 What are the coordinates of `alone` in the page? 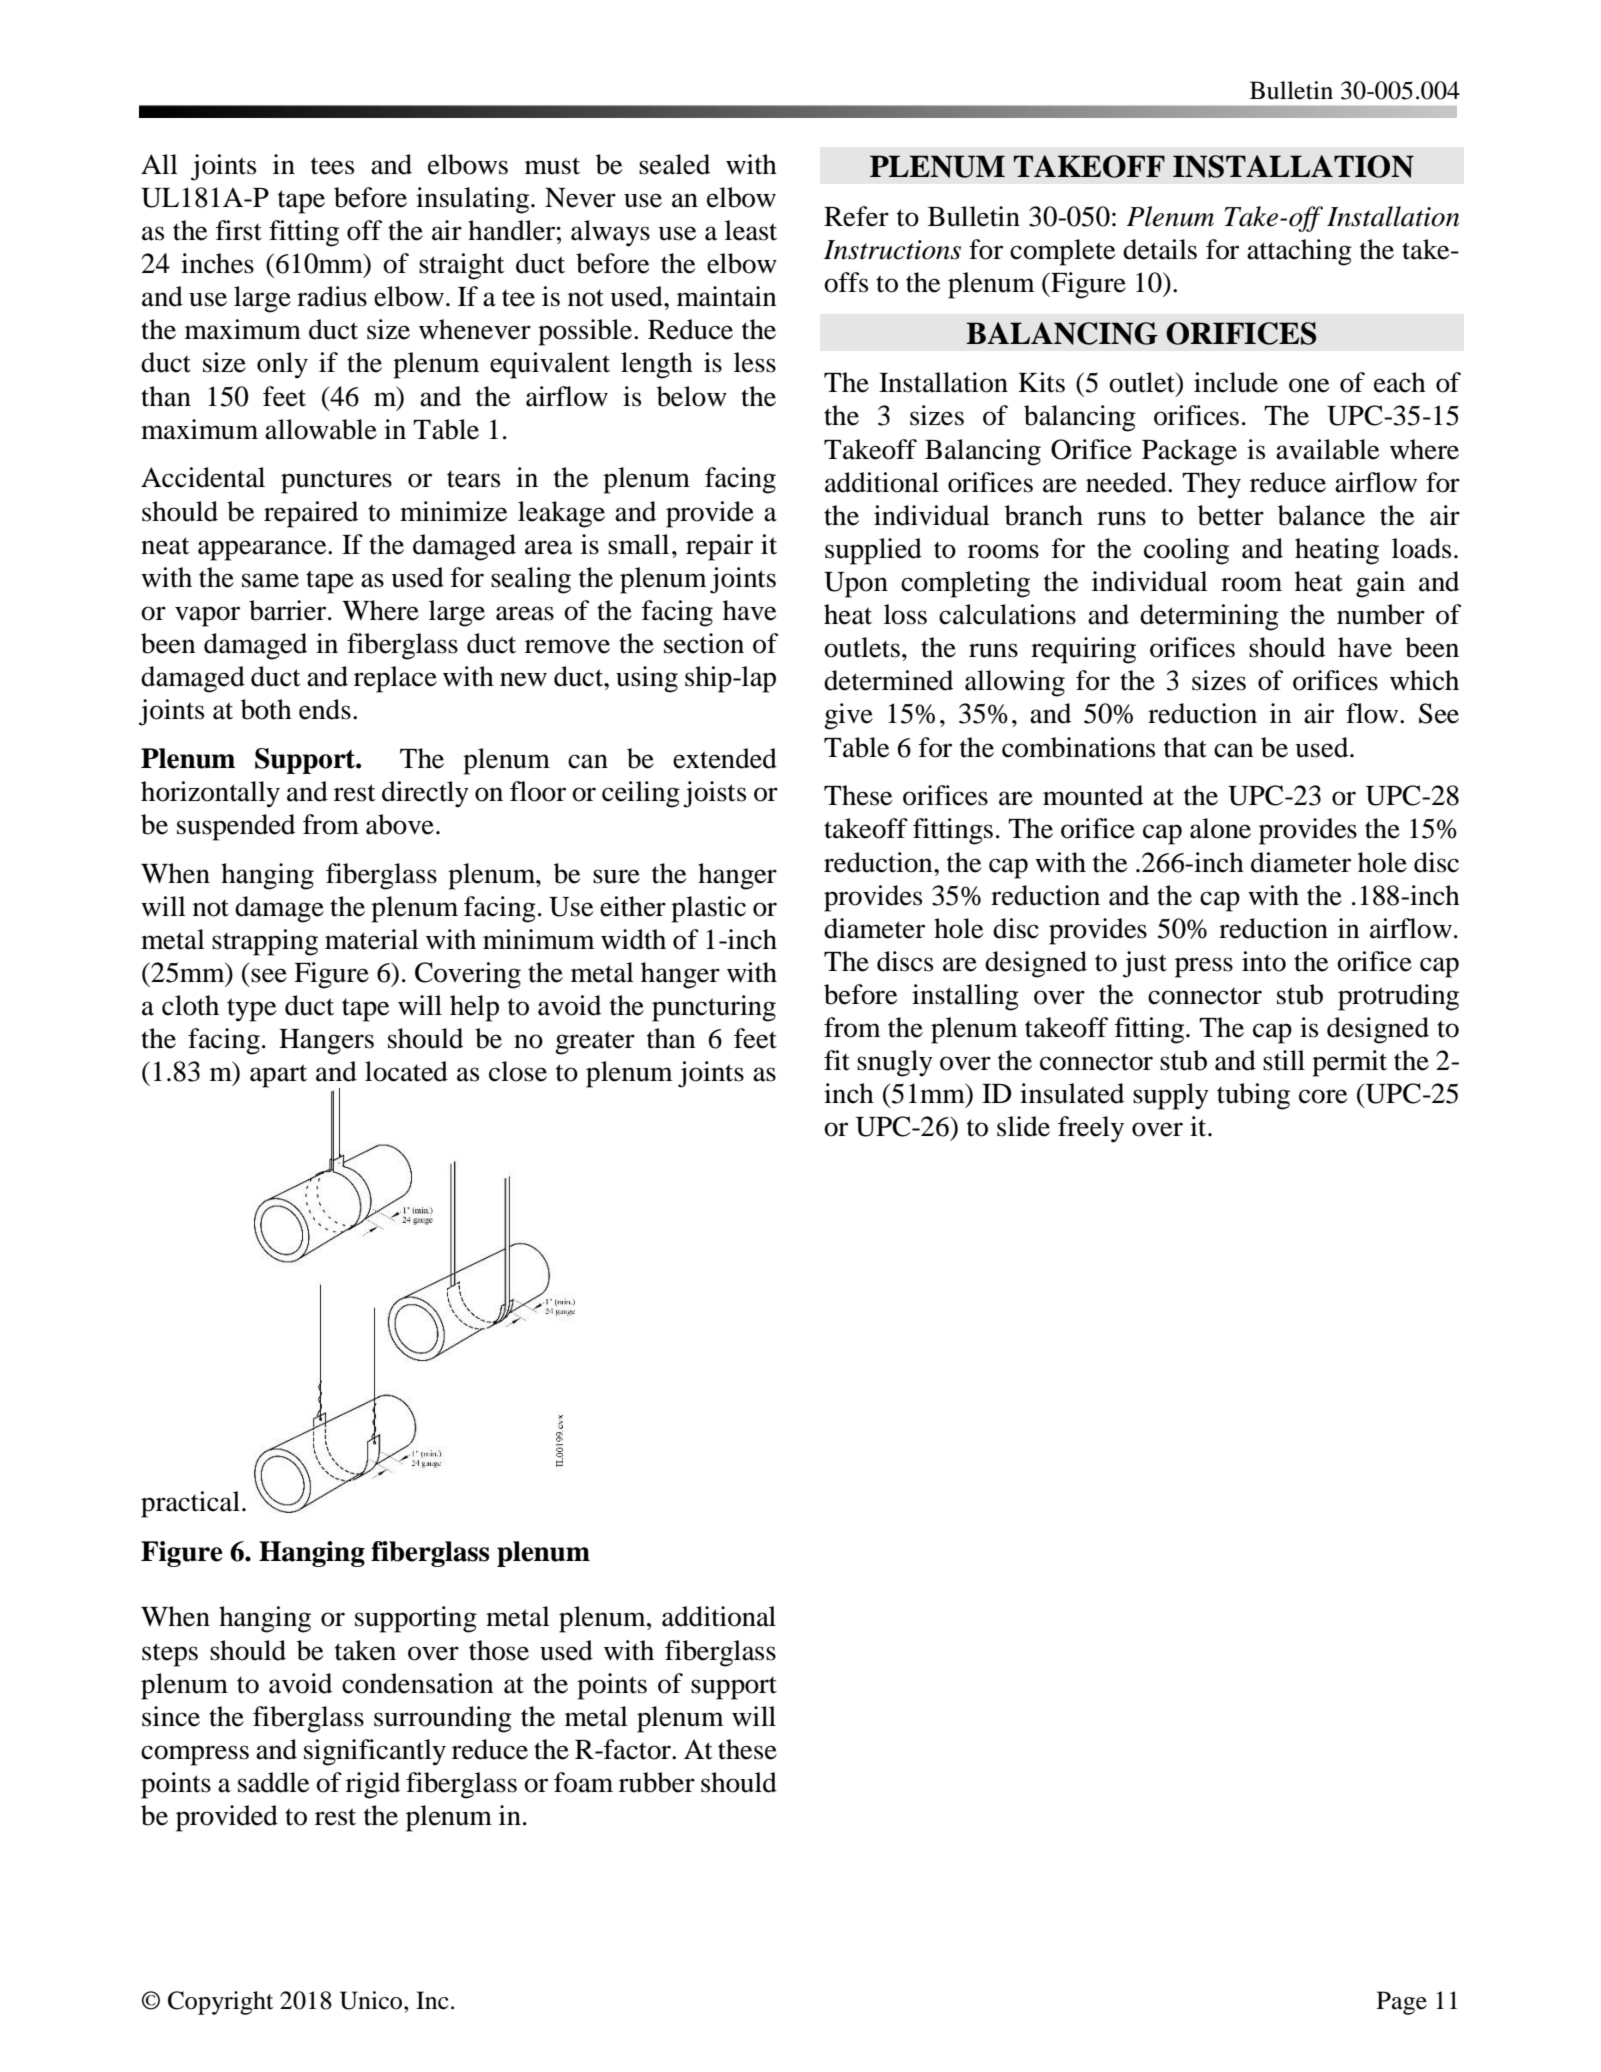 It's located at (1220, 828).
